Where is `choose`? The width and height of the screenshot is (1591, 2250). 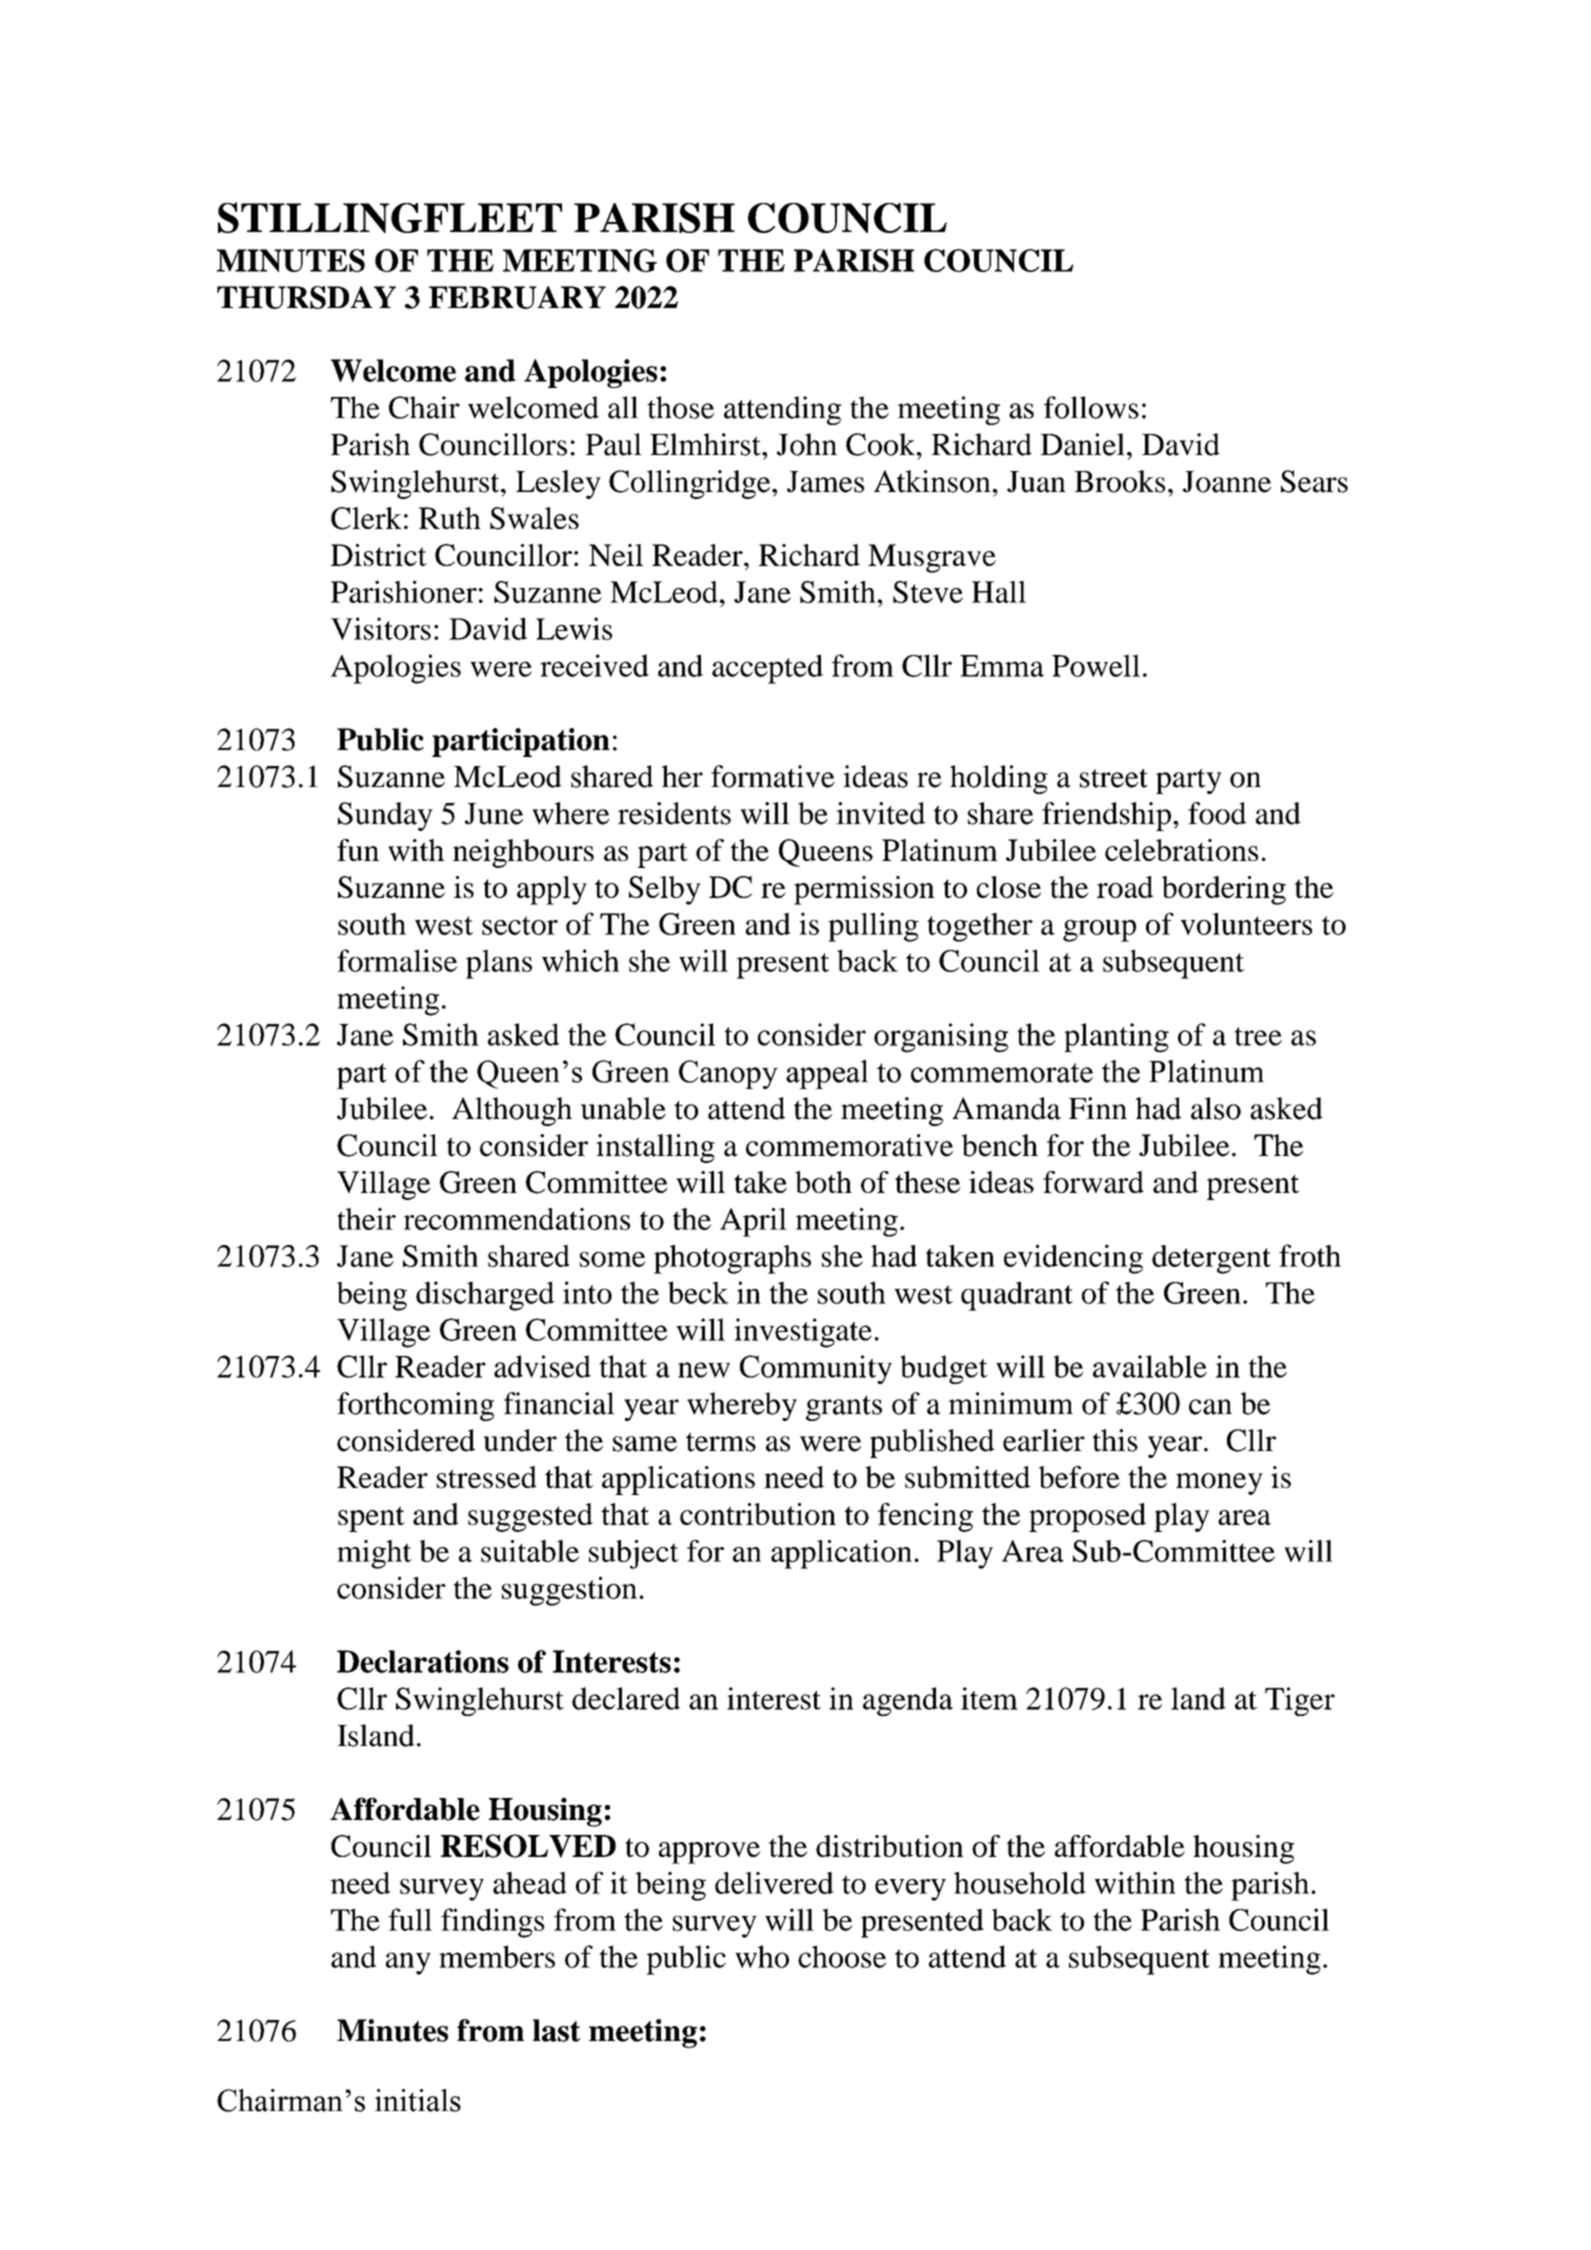
choose is located at coordinates (842, 1956).
